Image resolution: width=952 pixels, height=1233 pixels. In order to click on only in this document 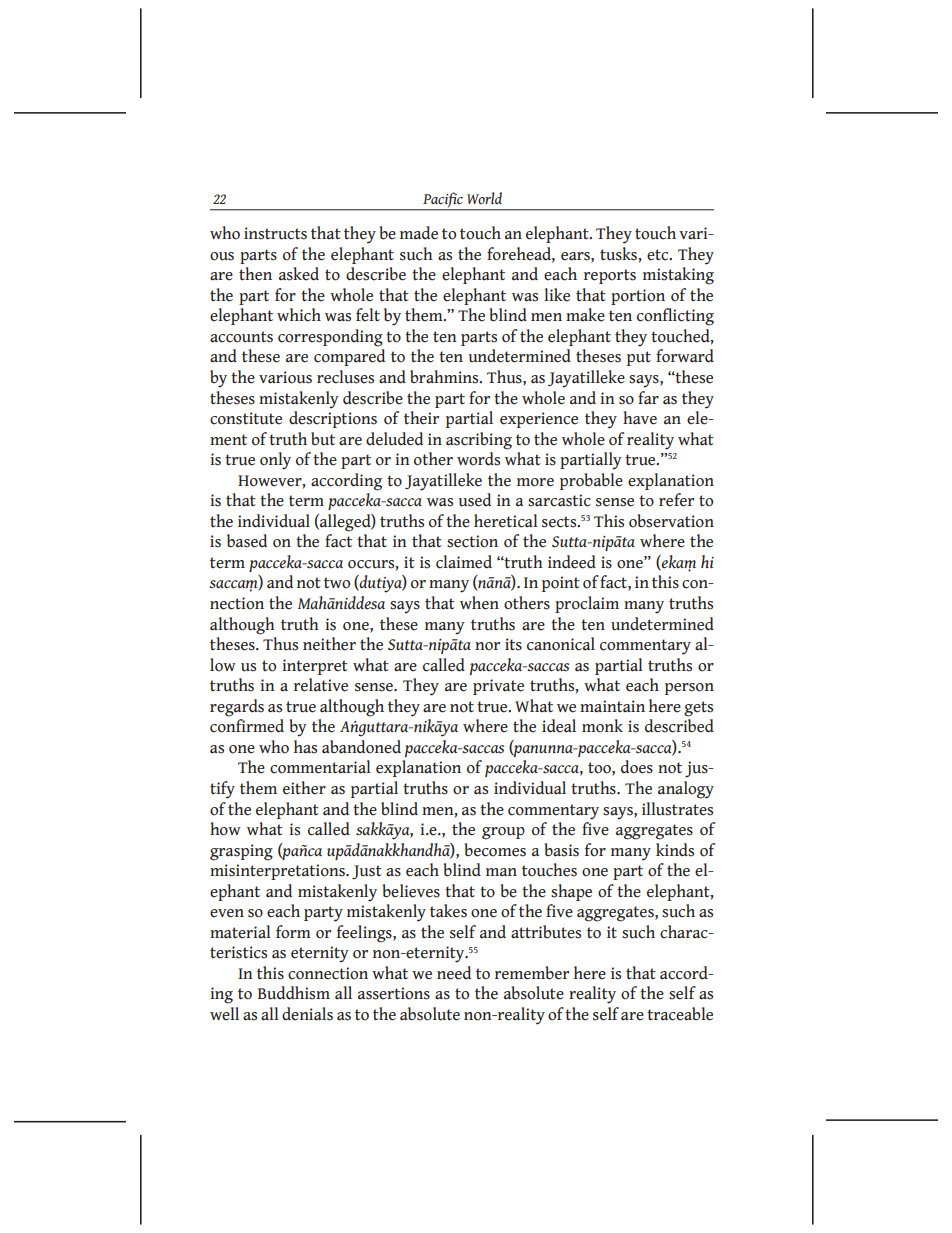, I will do `click(275, 461)`.
